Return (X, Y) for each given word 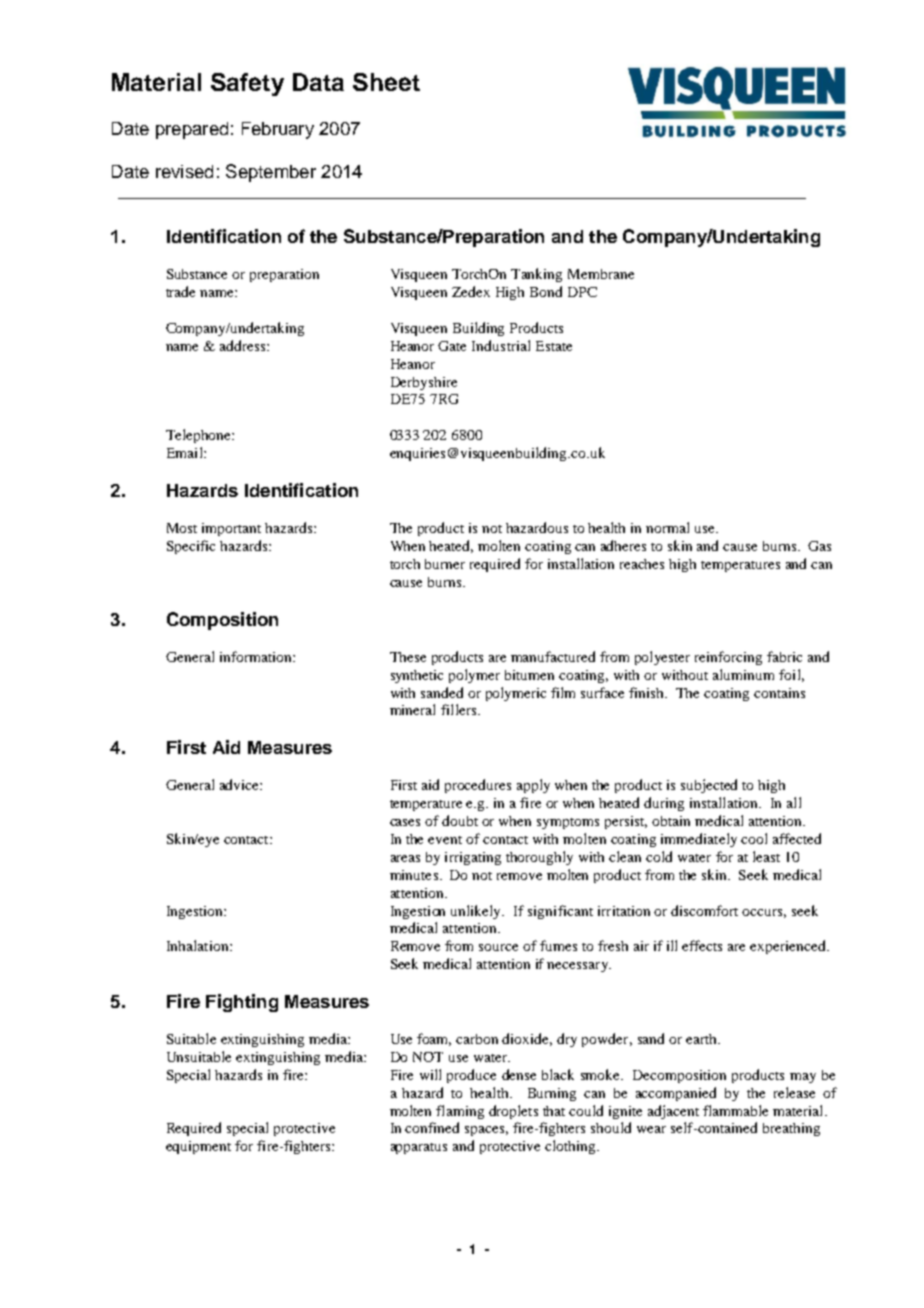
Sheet (386, 82)
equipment (198, 1147)
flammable (735, 1110)
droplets (513, 1112)
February (278, 130)
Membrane (601, 274)
